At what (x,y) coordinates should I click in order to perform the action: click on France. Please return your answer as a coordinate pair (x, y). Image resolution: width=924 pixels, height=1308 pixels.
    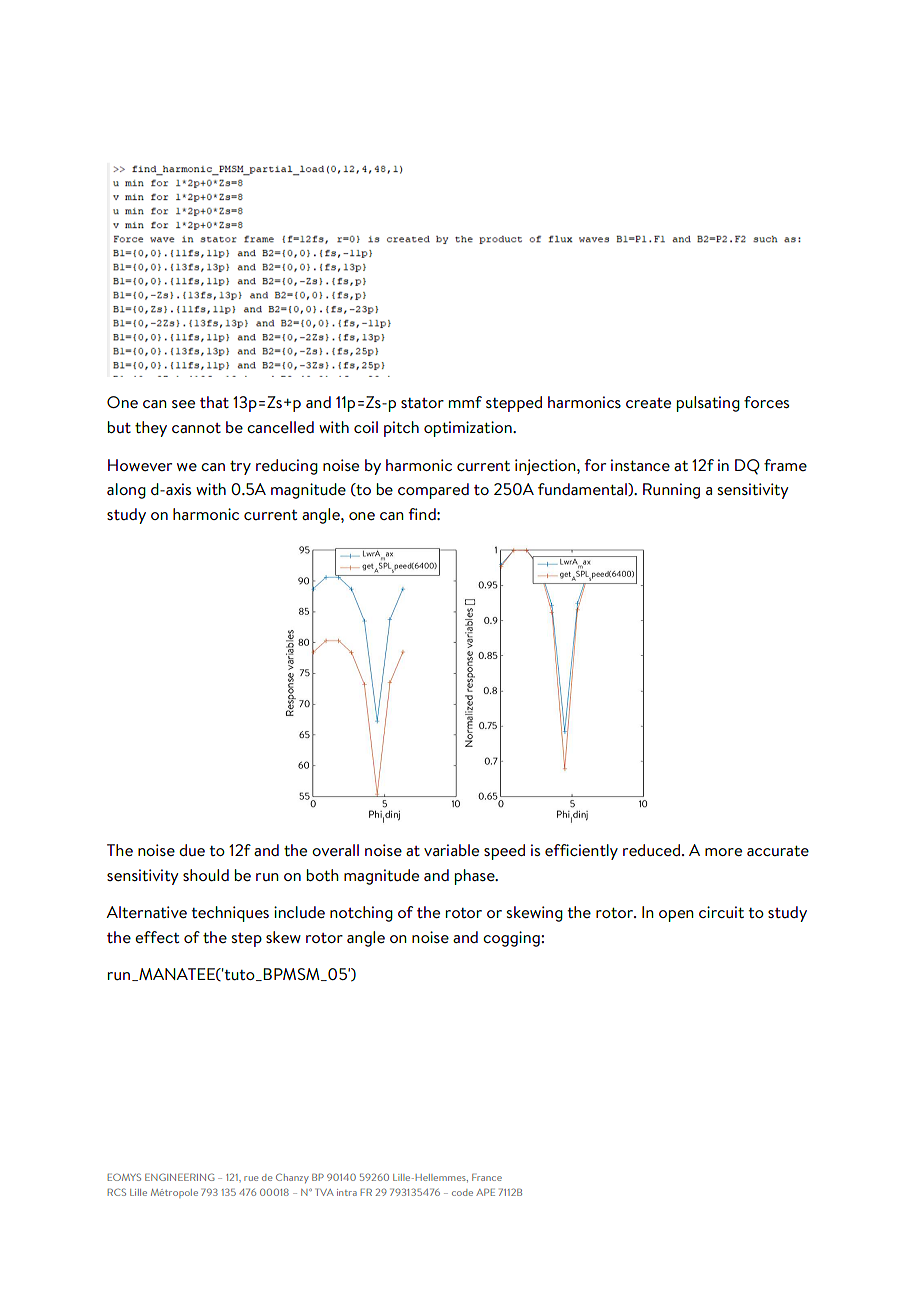
    Looking at the image, I should click on (487, 1177).
